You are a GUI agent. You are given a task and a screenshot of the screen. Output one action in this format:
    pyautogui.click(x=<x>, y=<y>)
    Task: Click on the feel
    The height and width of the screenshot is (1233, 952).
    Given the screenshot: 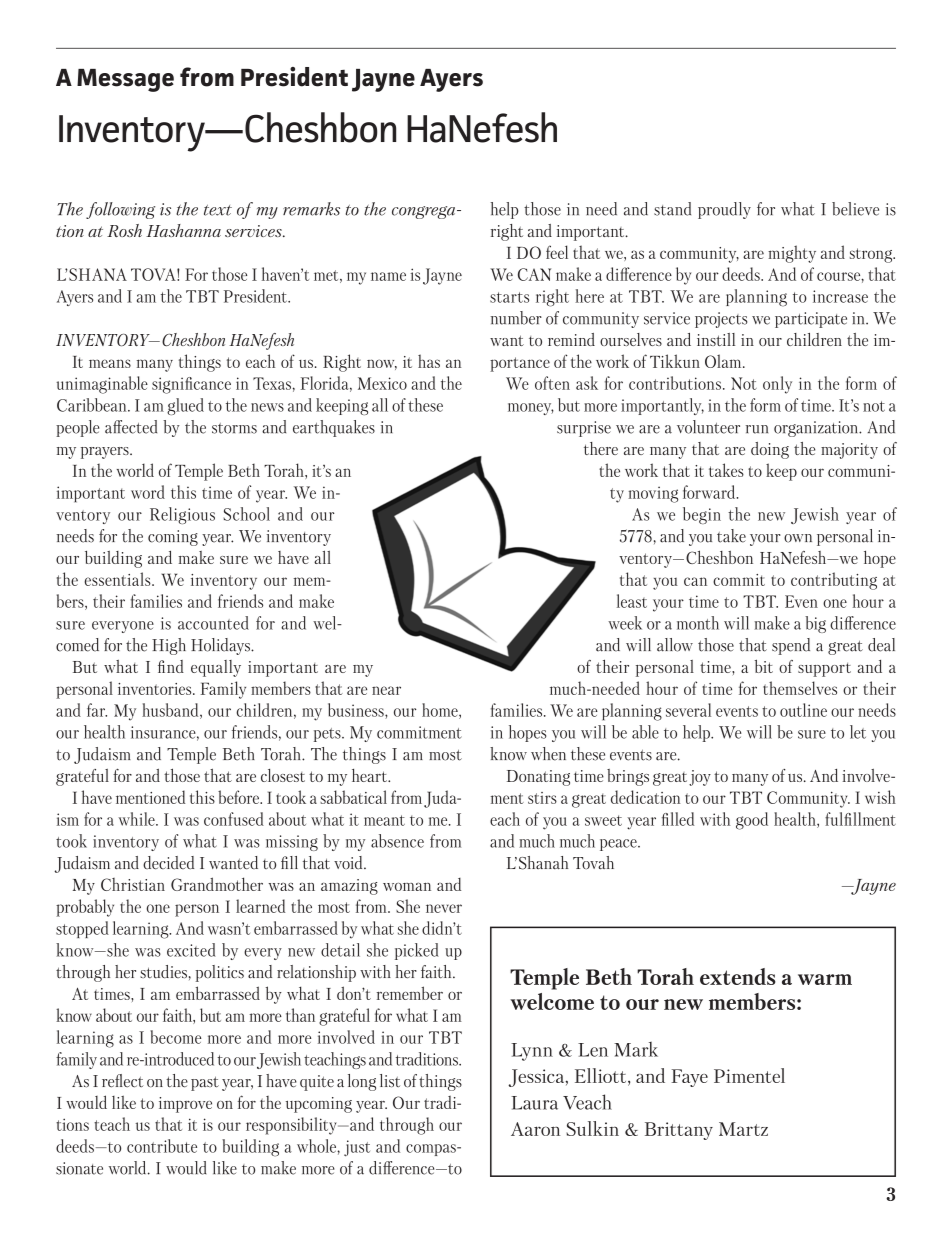 What is the action you would take?
    pyautogui.click(x=557, y=252)
